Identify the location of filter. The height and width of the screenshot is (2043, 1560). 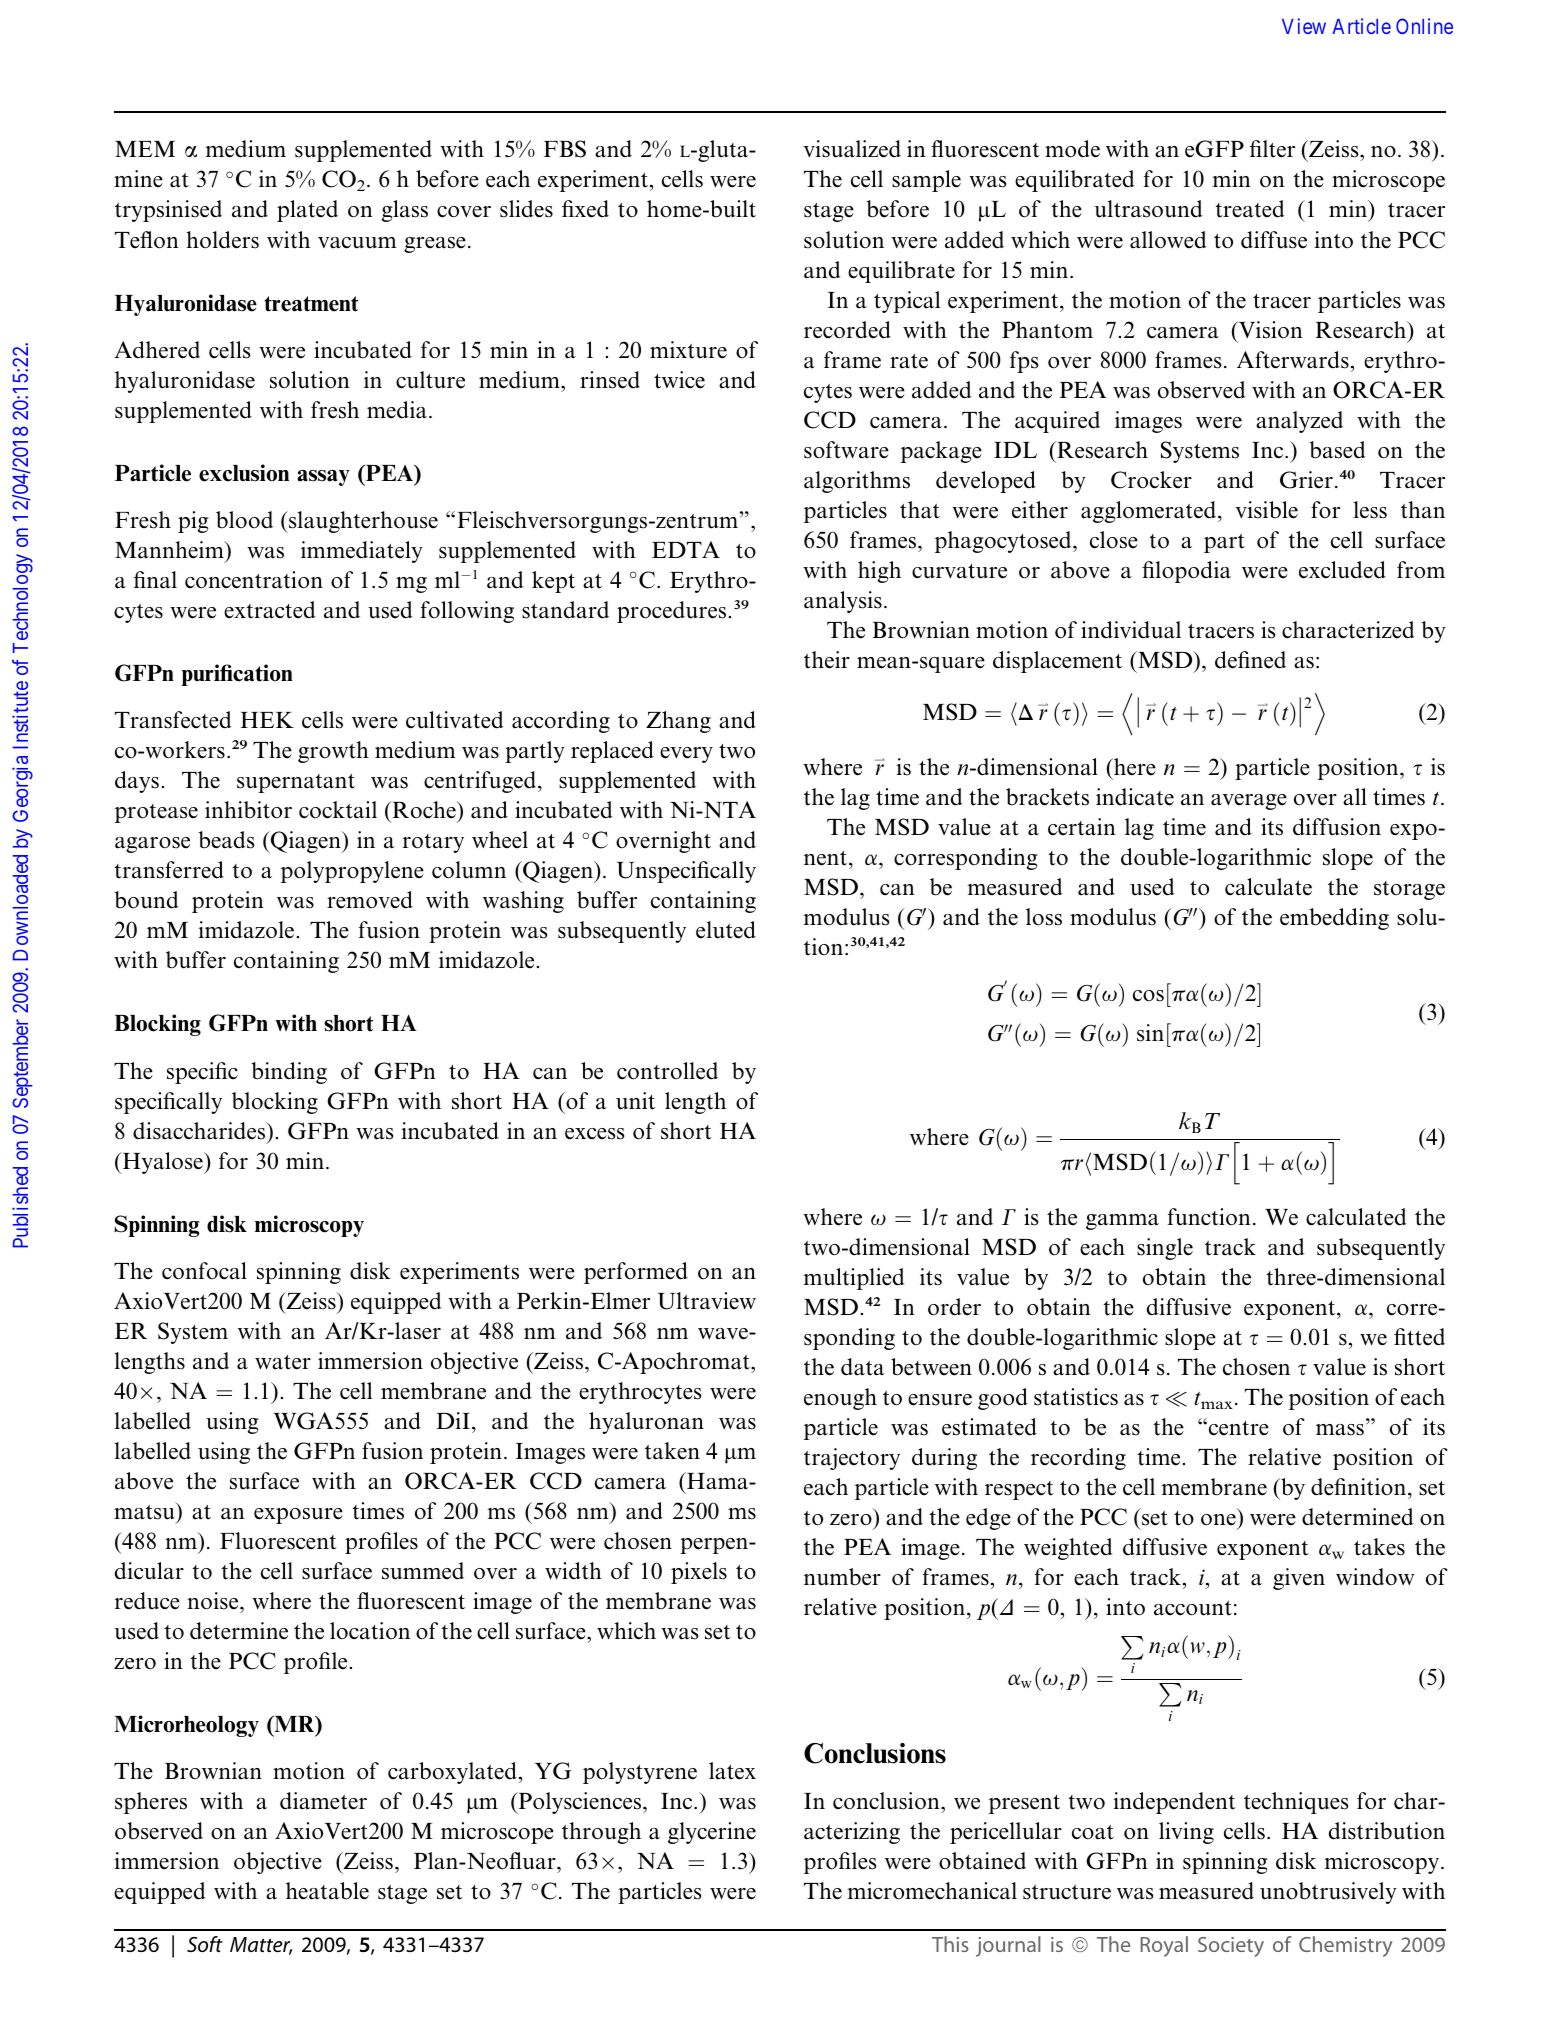
(1272, 149).
